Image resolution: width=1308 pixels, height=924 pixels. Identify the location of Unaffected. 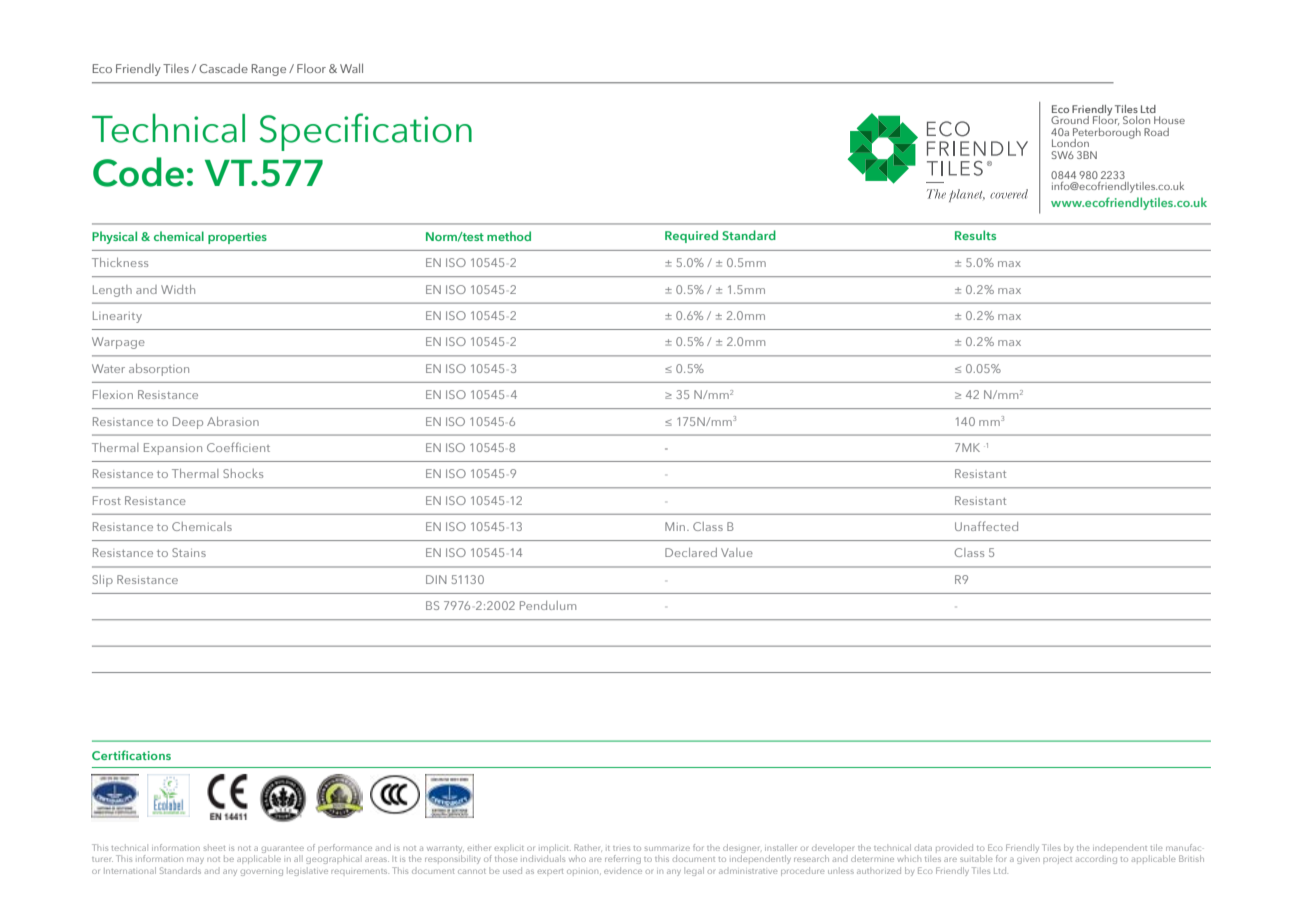
(986, 526).
